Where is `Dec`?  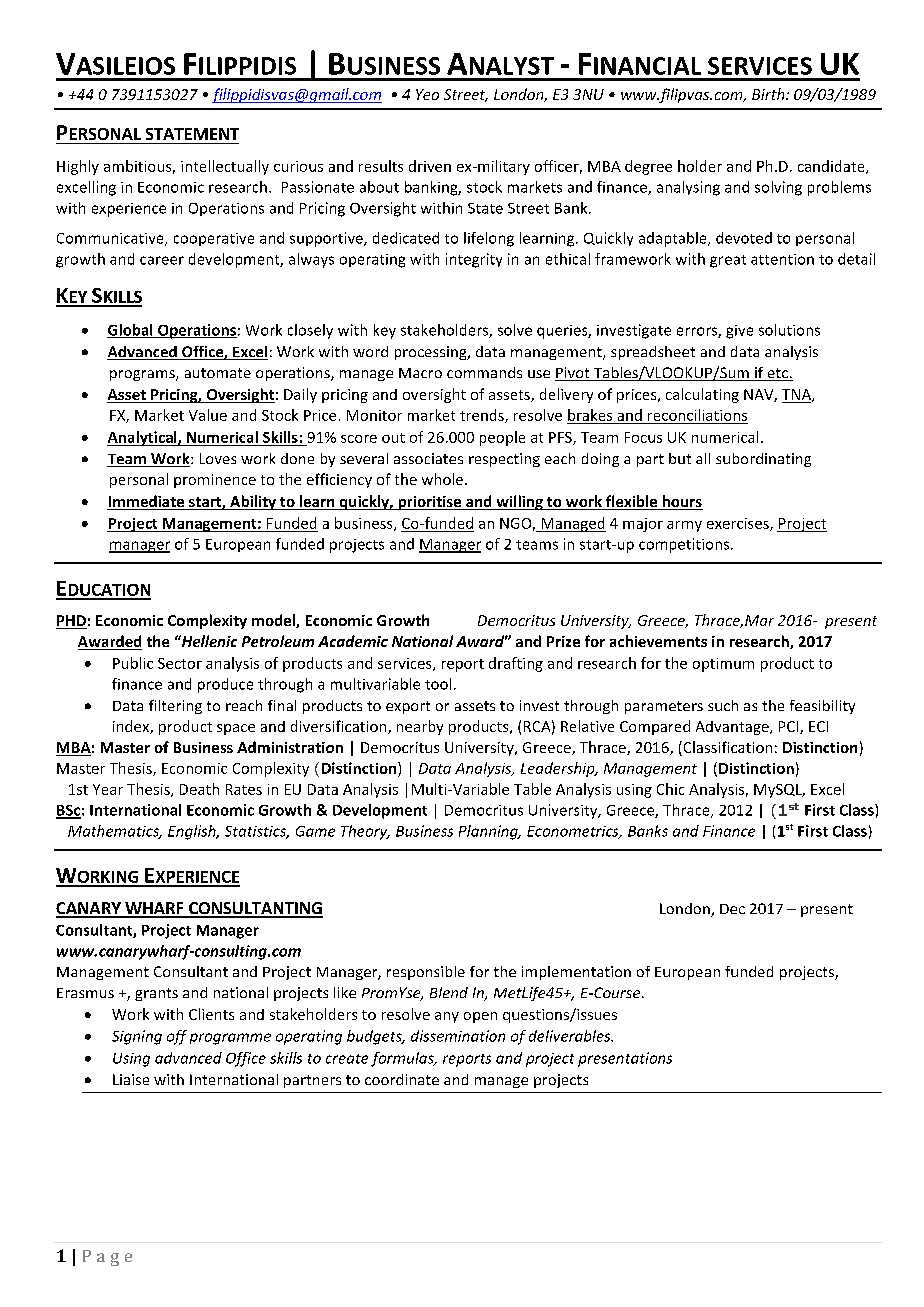
Dec is located at coordinates (732, 909).
